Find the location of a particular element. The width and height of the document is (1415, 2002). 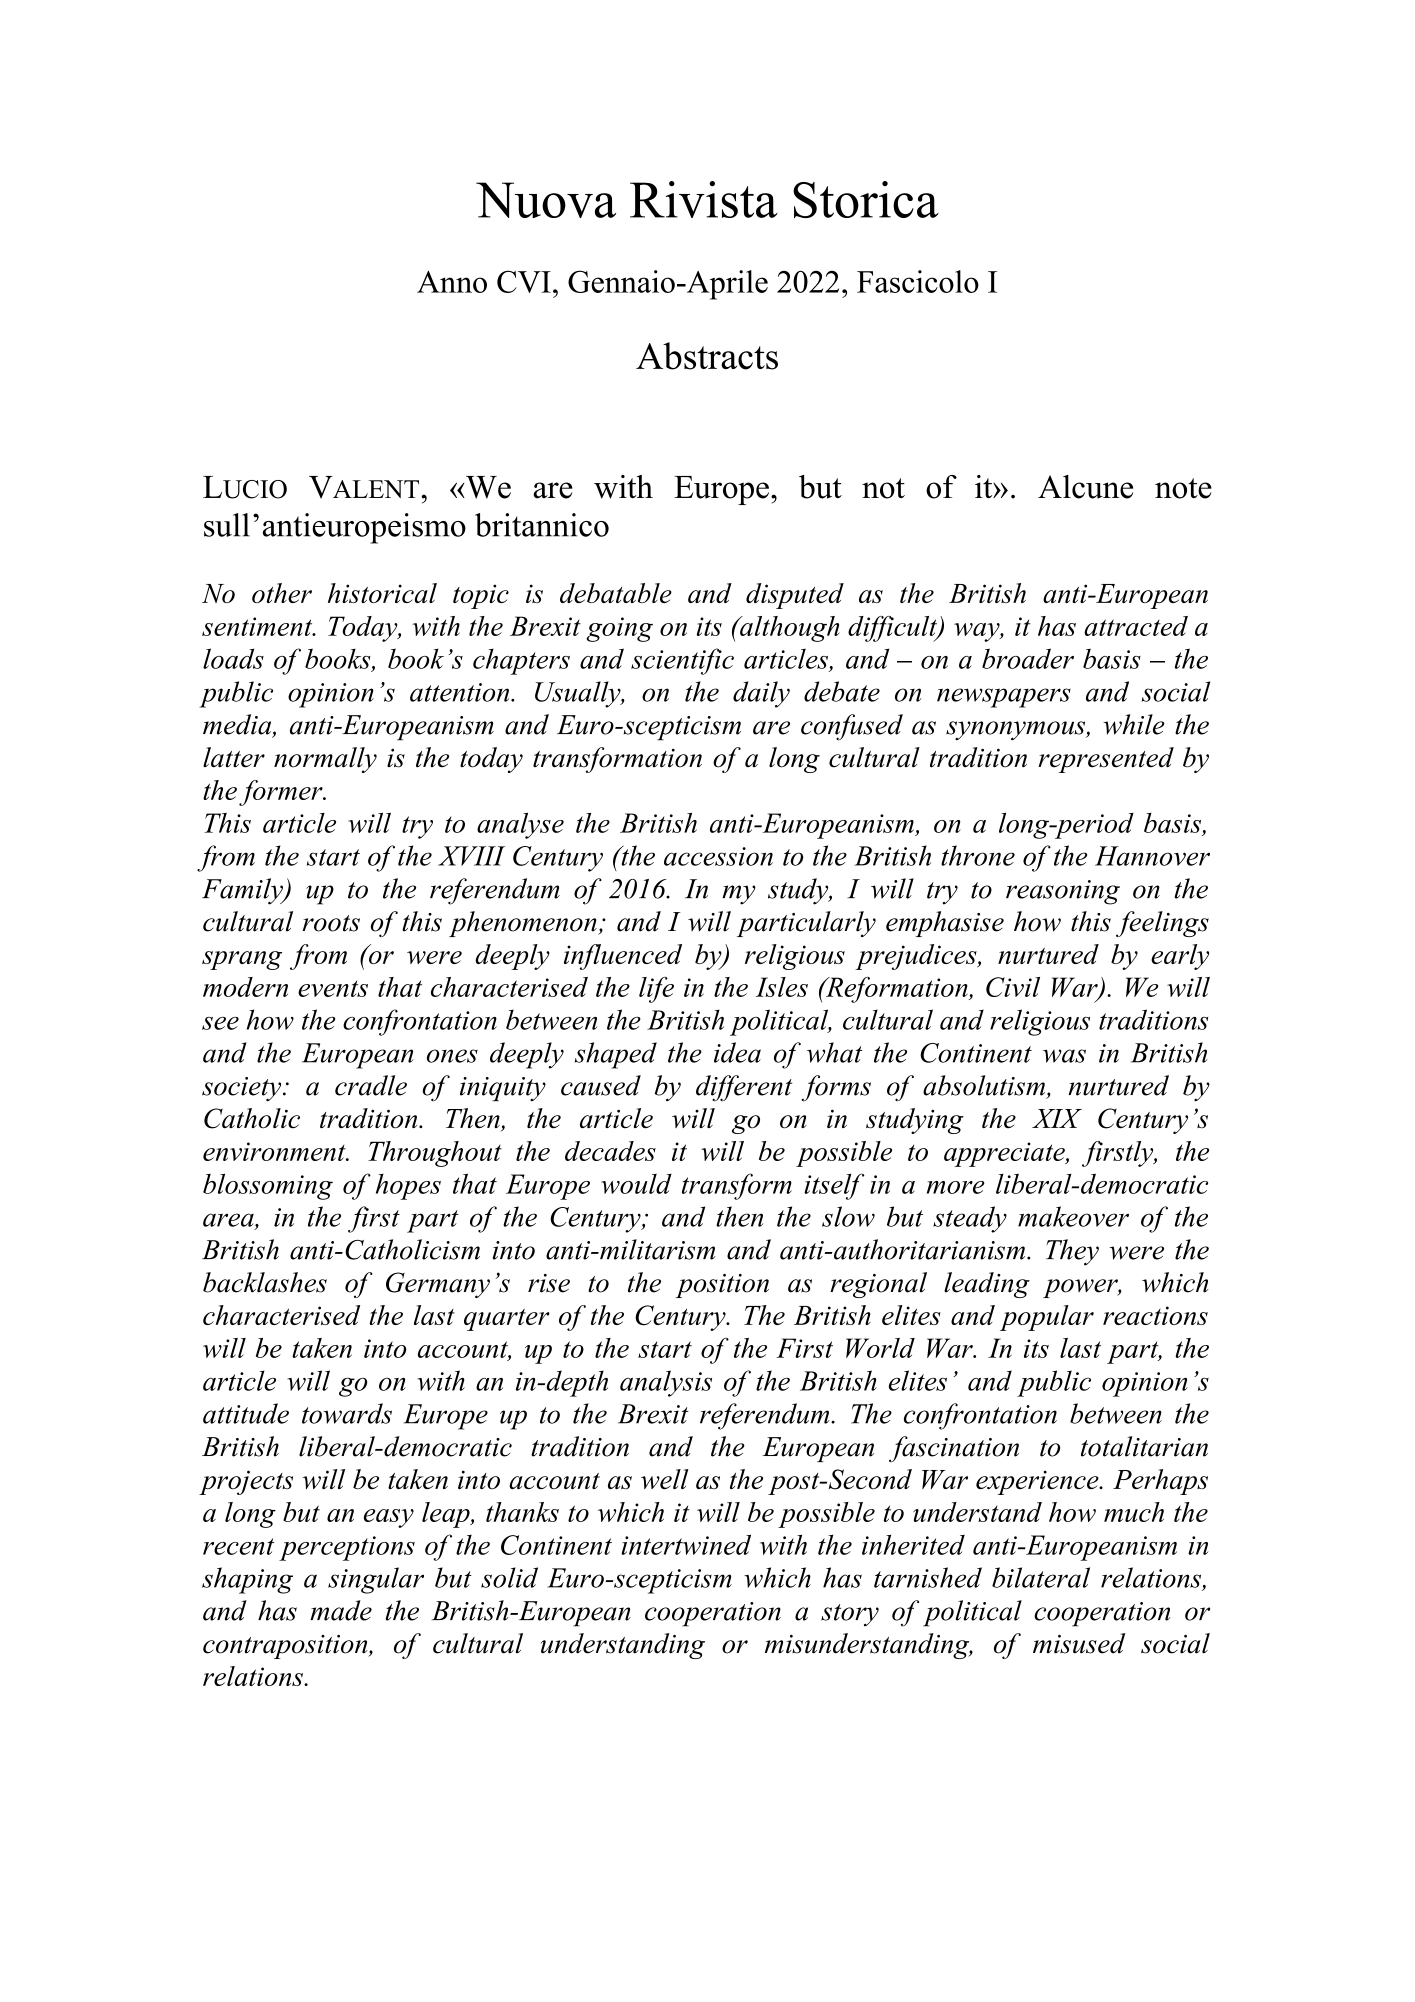

note is located at coordinates (1183, 488).
